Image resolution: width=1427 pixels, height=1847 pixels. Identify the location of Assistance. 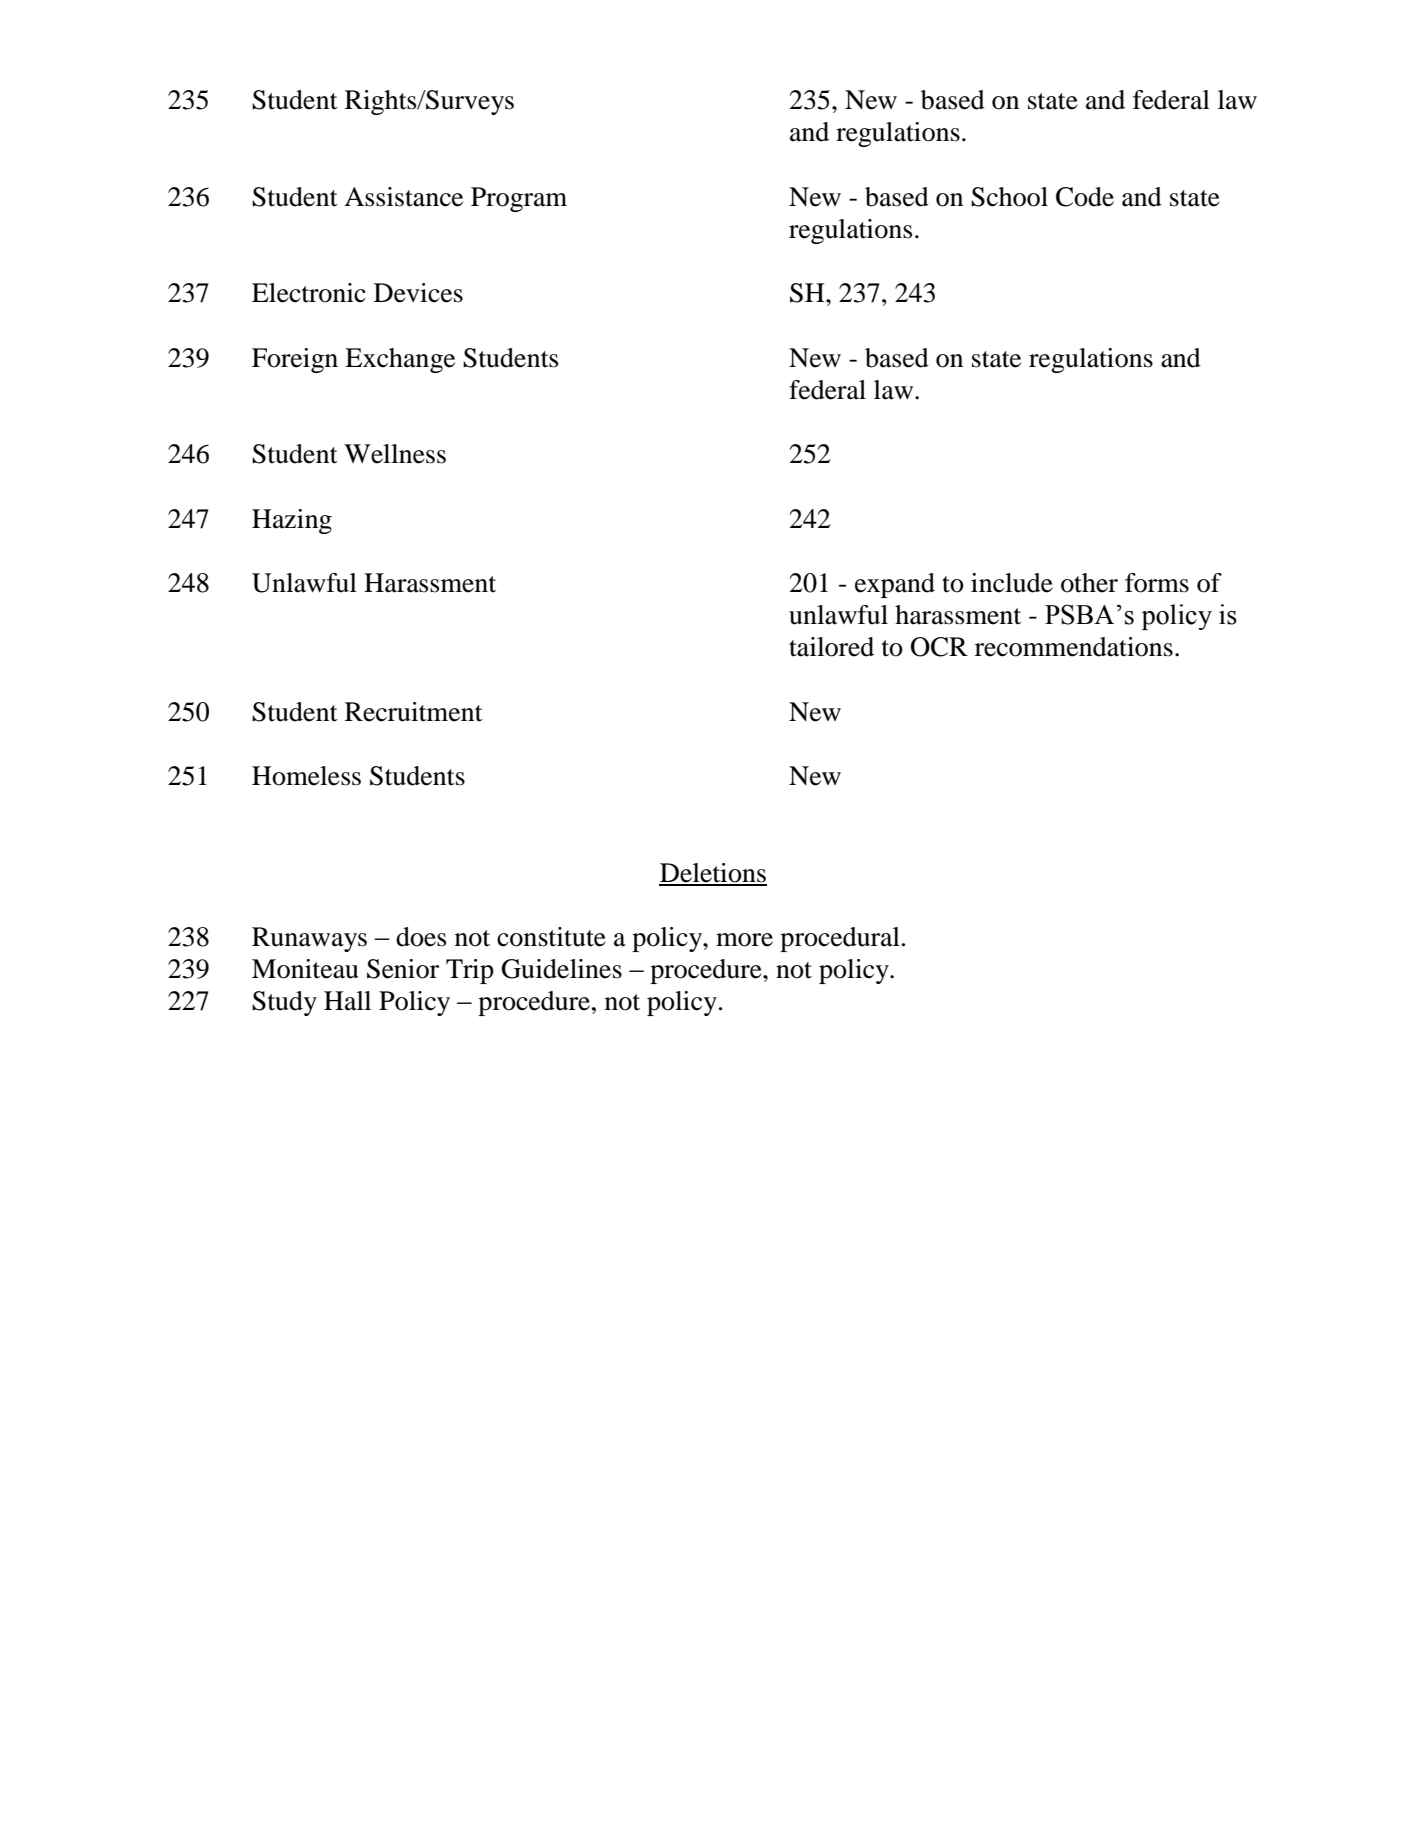
(403, 197).
